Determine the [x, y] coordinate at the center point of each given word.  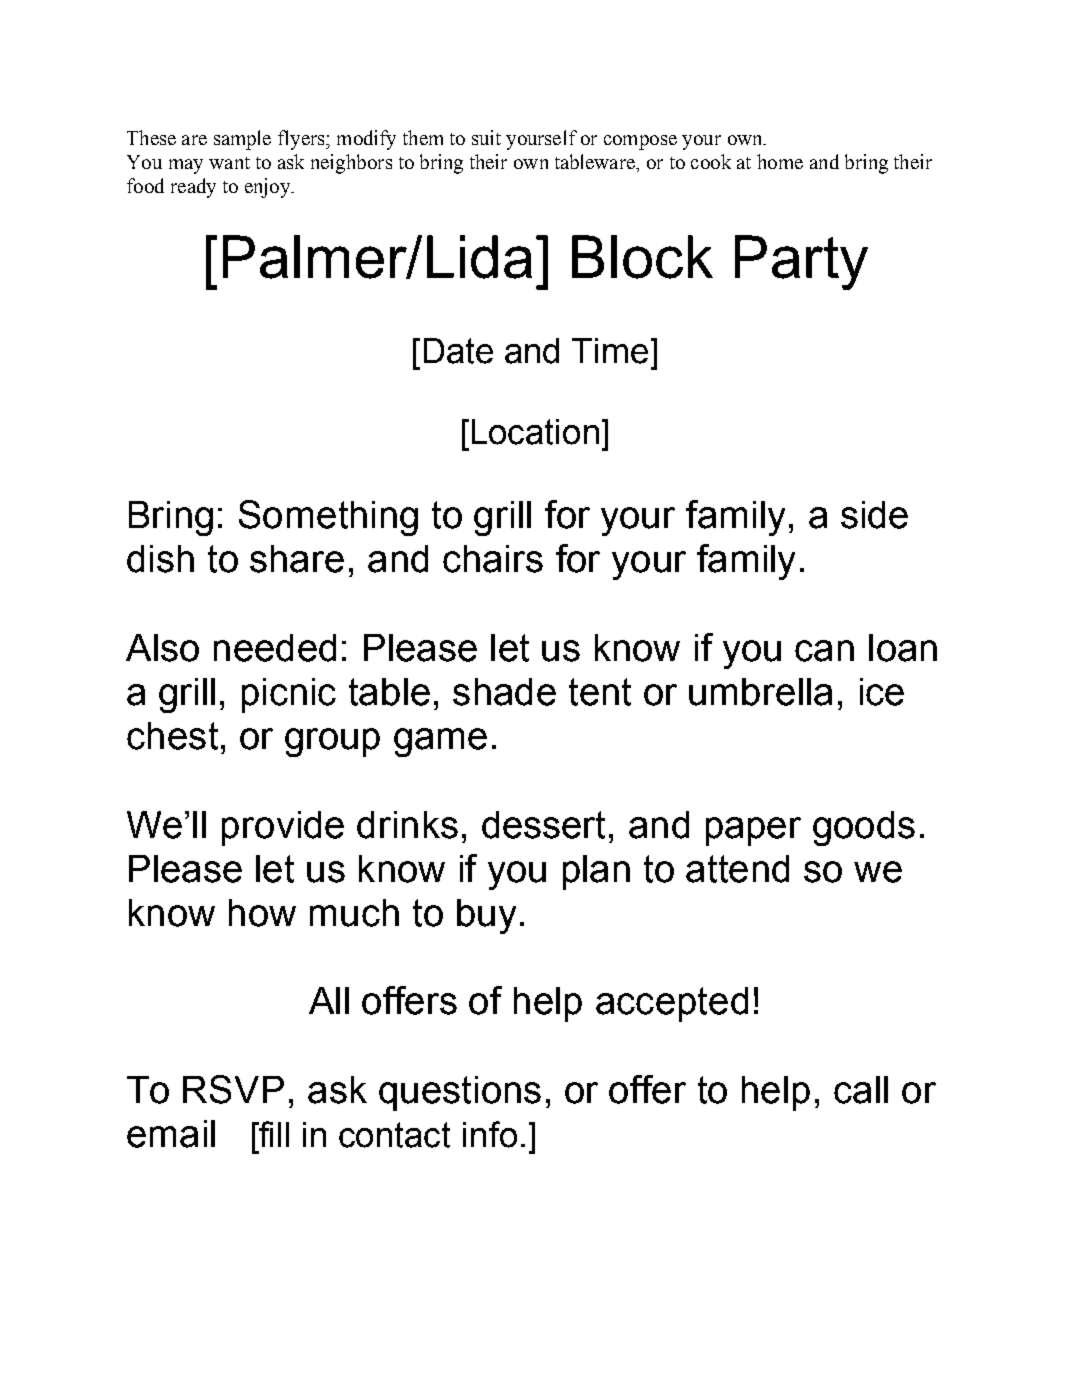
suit [486, 137]
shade [504, 692]
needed [275, 648]
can [824, 651]
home [780, 161]
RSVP [233, 1089]
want [229, 163]
